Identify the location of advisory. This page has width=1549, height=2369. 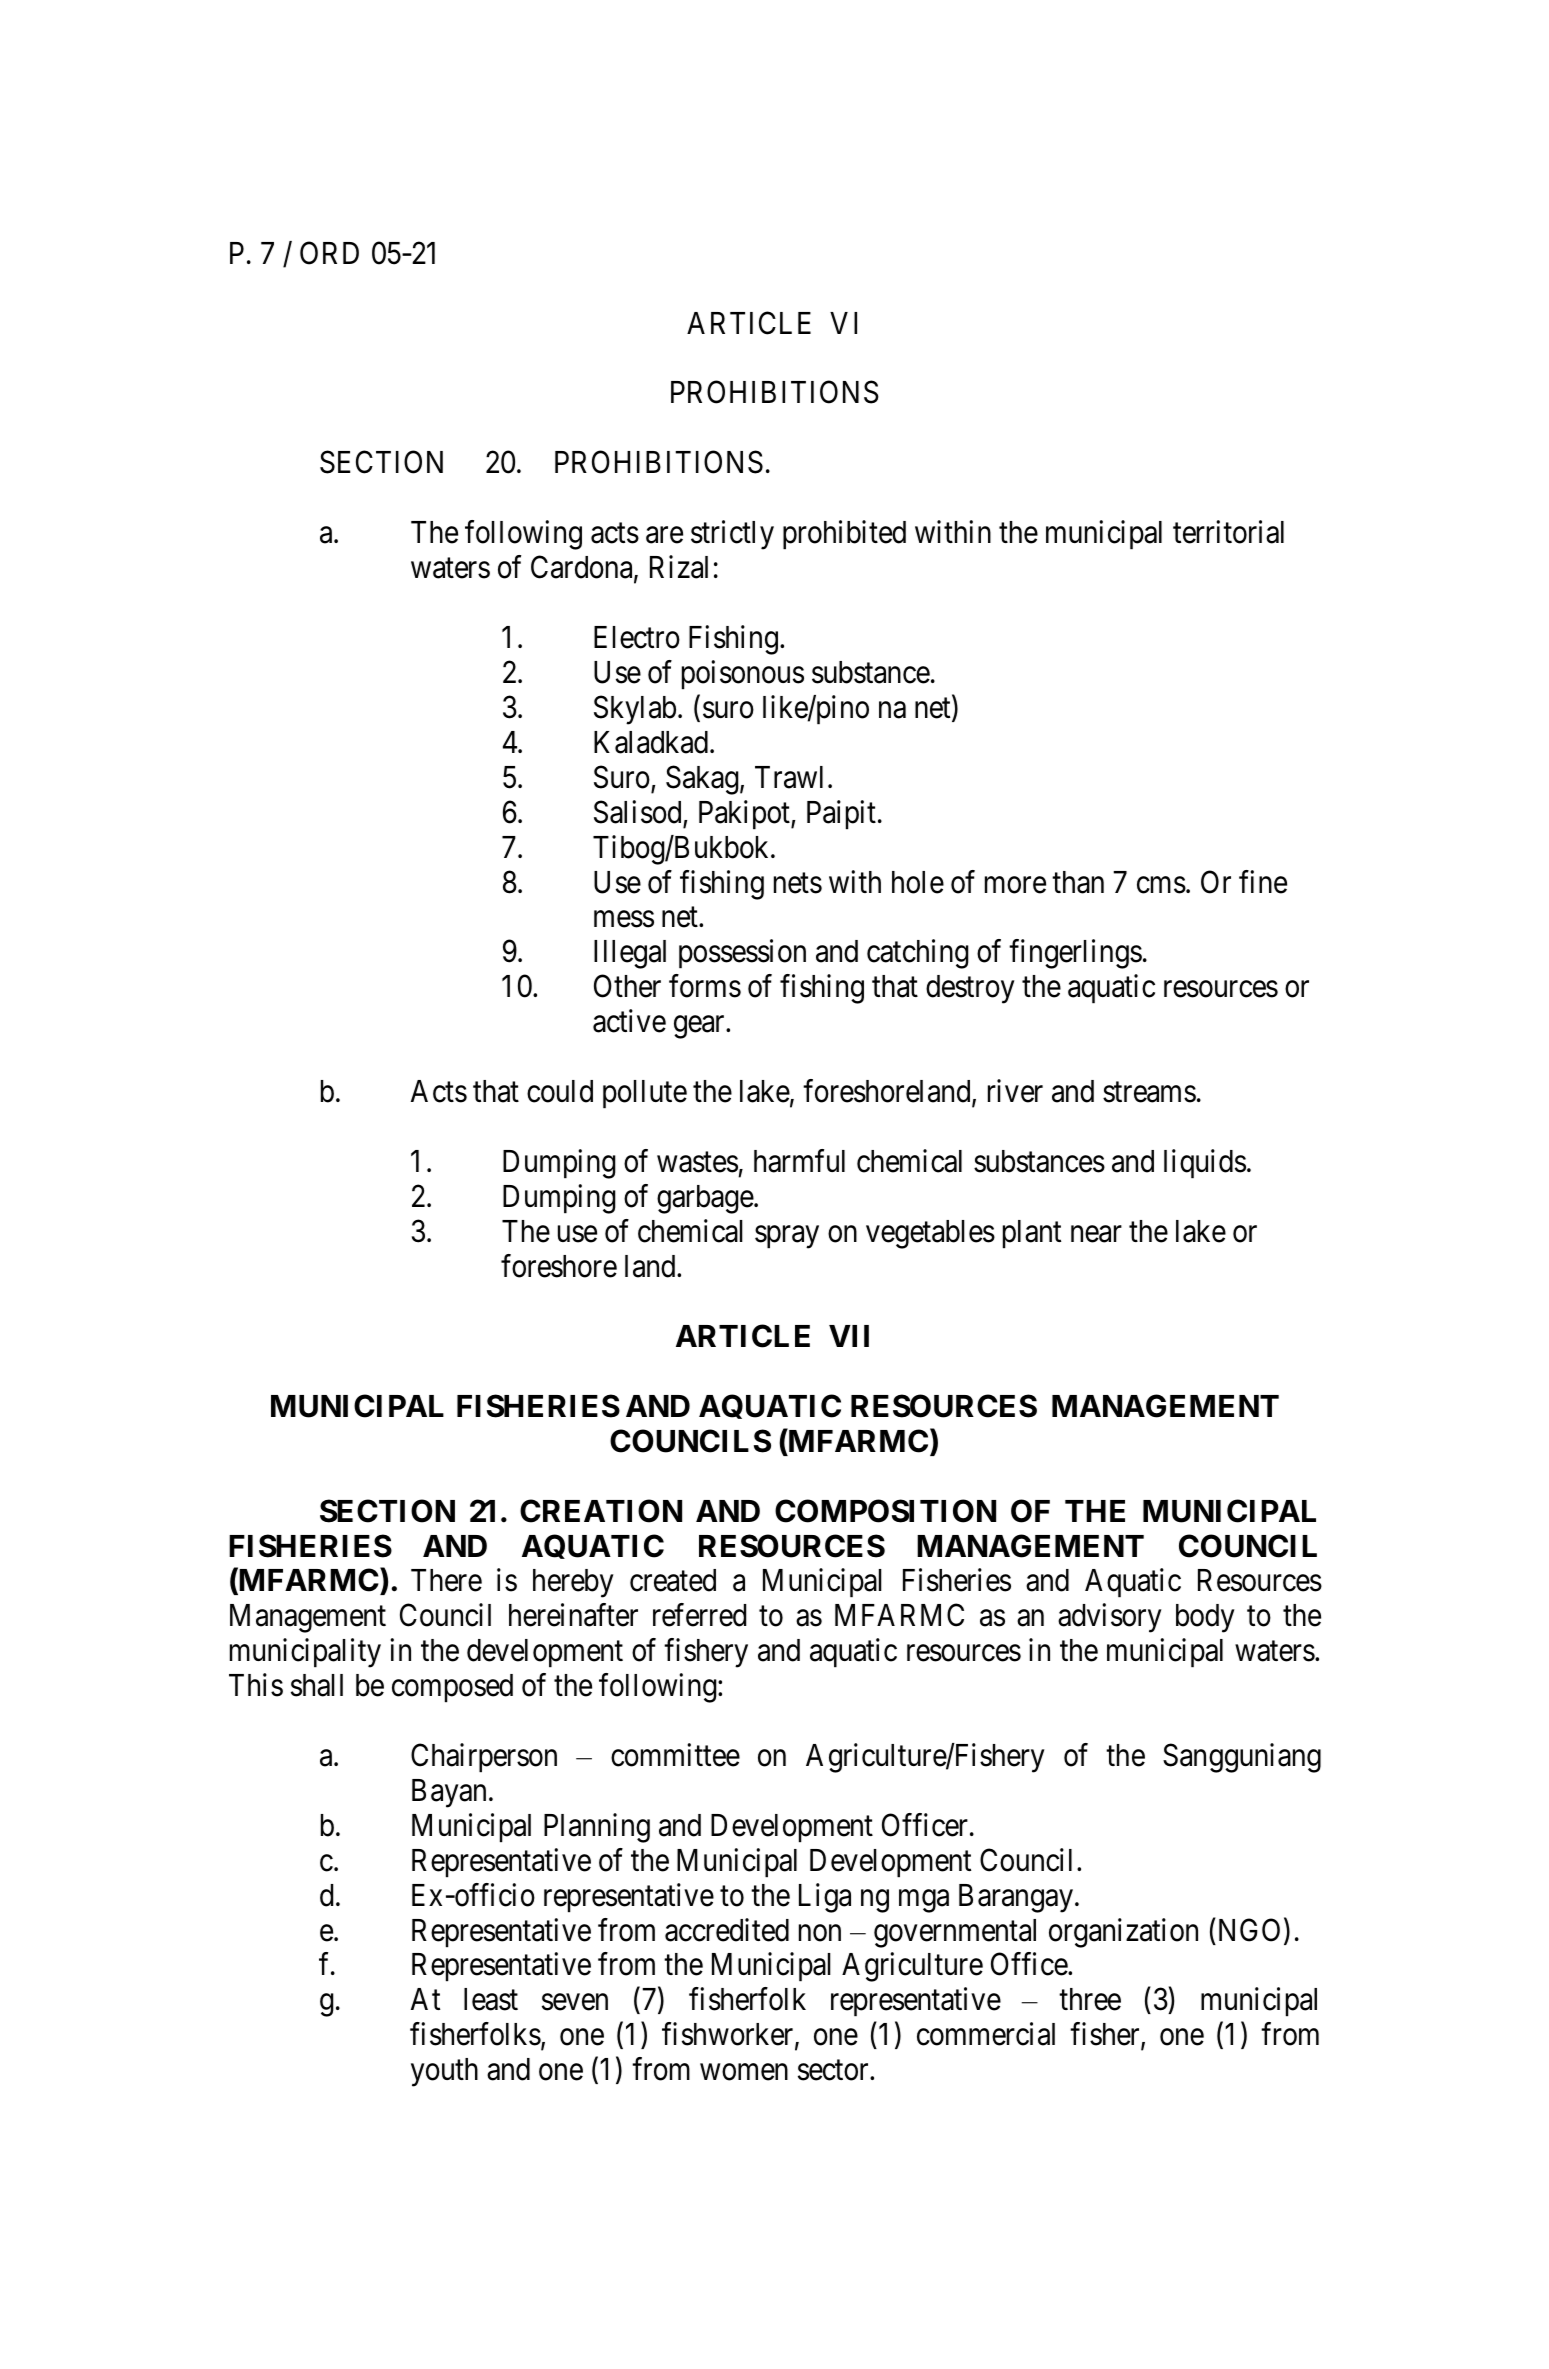
(1110, 1618).
